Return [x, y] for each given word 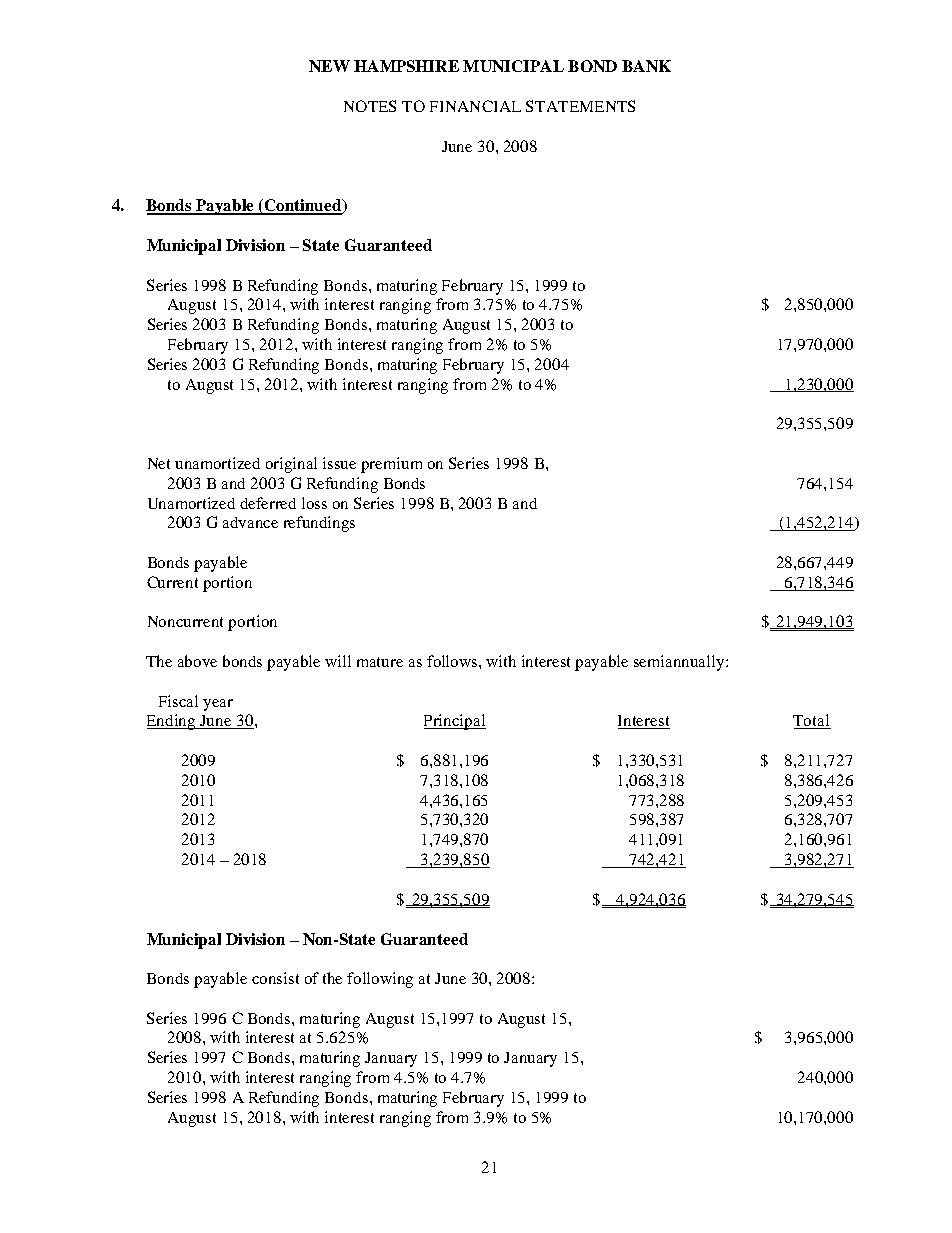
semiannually [680, 663]
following [380, 980]
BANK [646, 66]
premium [391, 465]
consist [275, 978]
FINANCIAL [475, 106]
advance [250, 522]
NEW [329, 66]
